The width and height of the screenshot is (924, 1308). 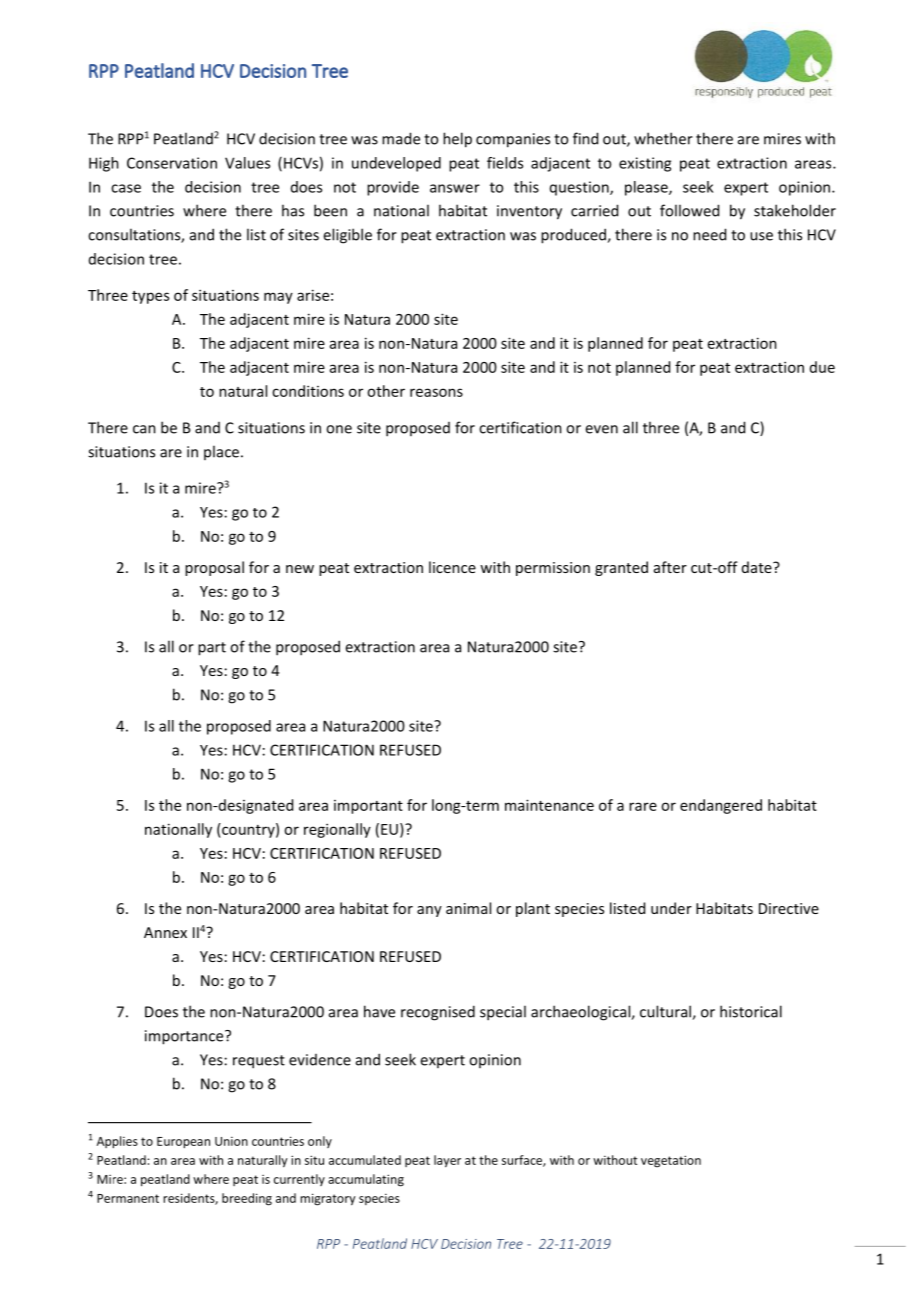 What do you see at coordinates (758, 567) in the screenshot?
I see `date` at bounding box center [758, 567].
